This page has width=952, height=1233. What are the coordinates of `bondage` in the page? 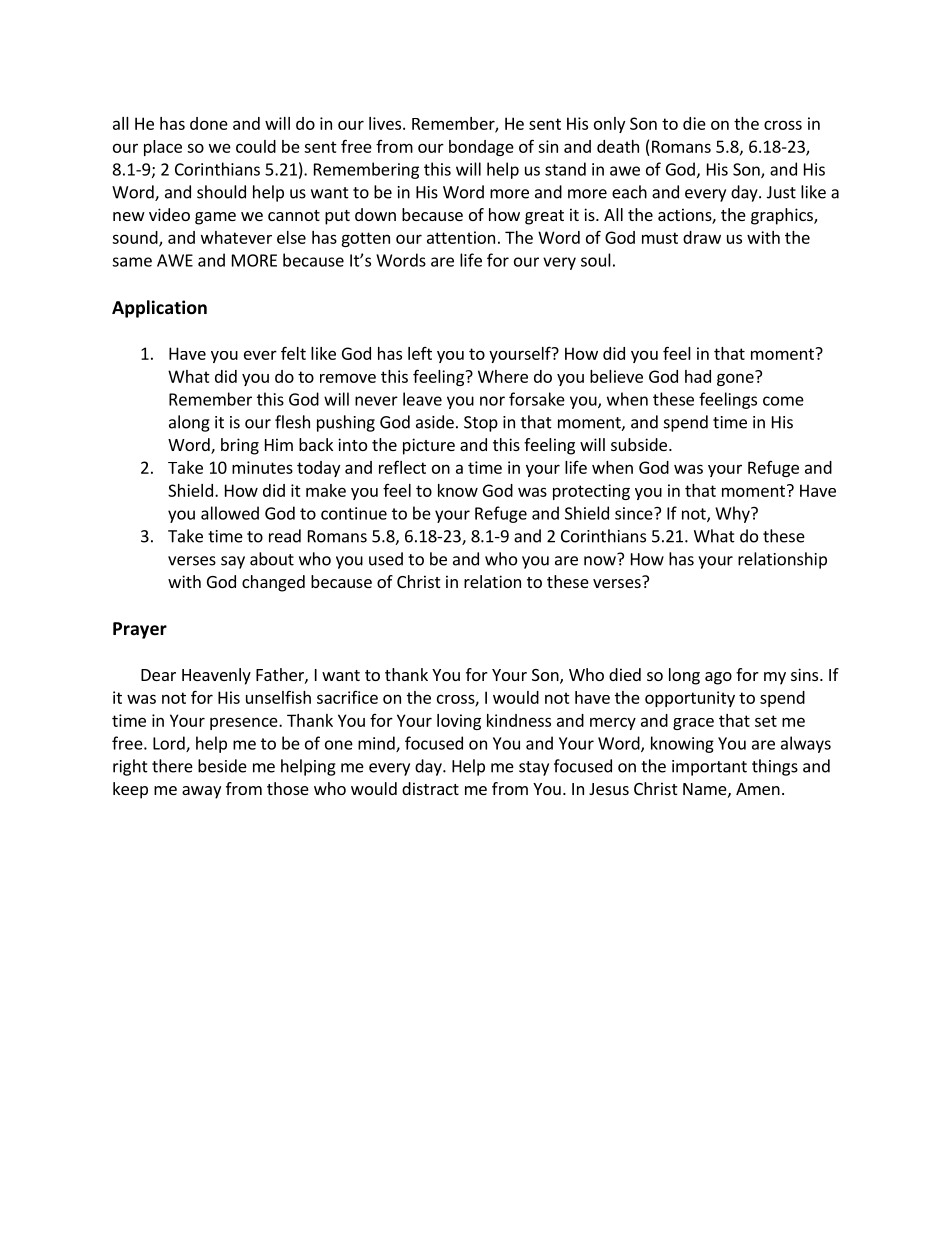 It's located at (481, 148).
